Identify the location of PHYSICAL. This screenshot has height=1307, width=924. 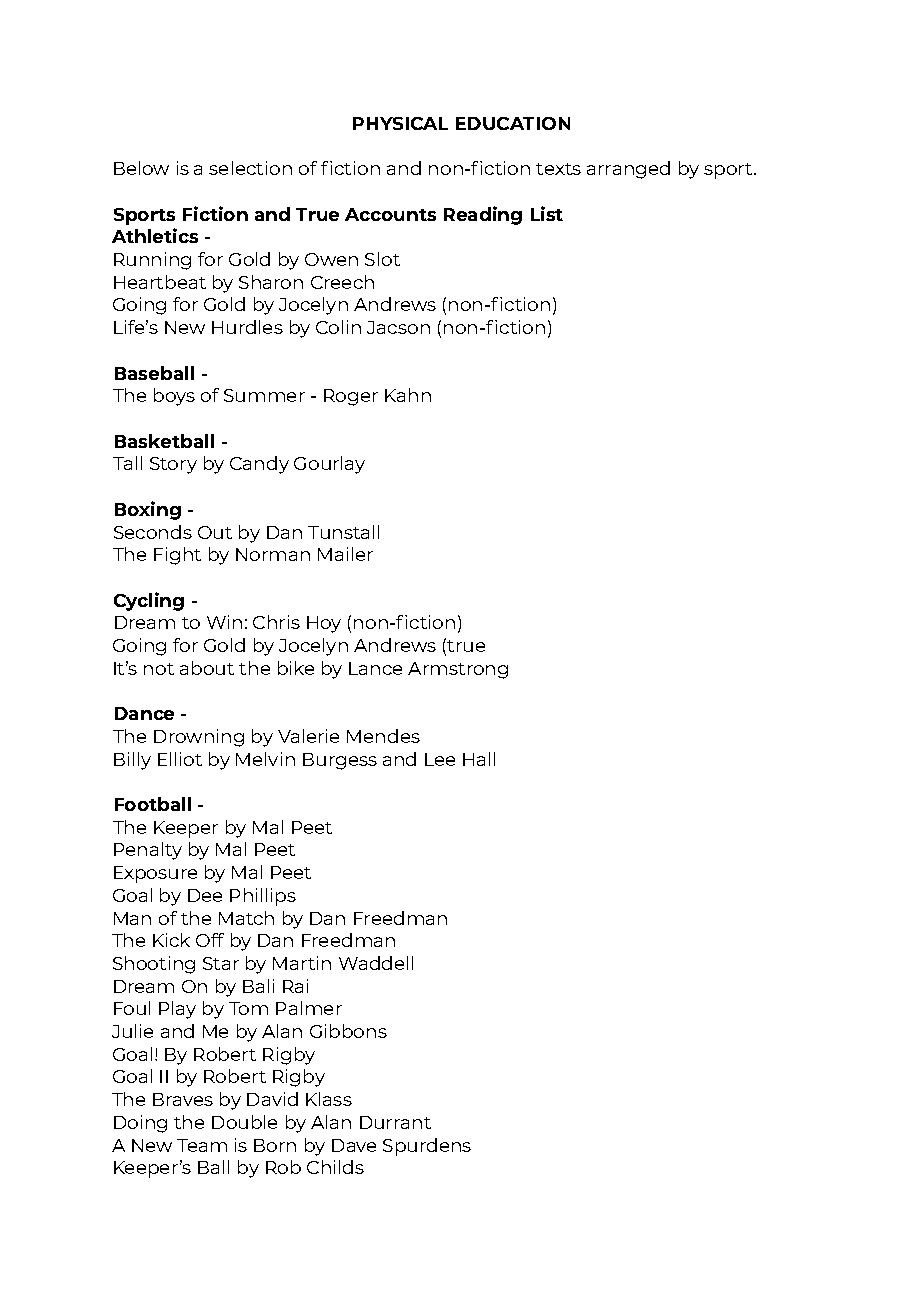
(400, 123).
